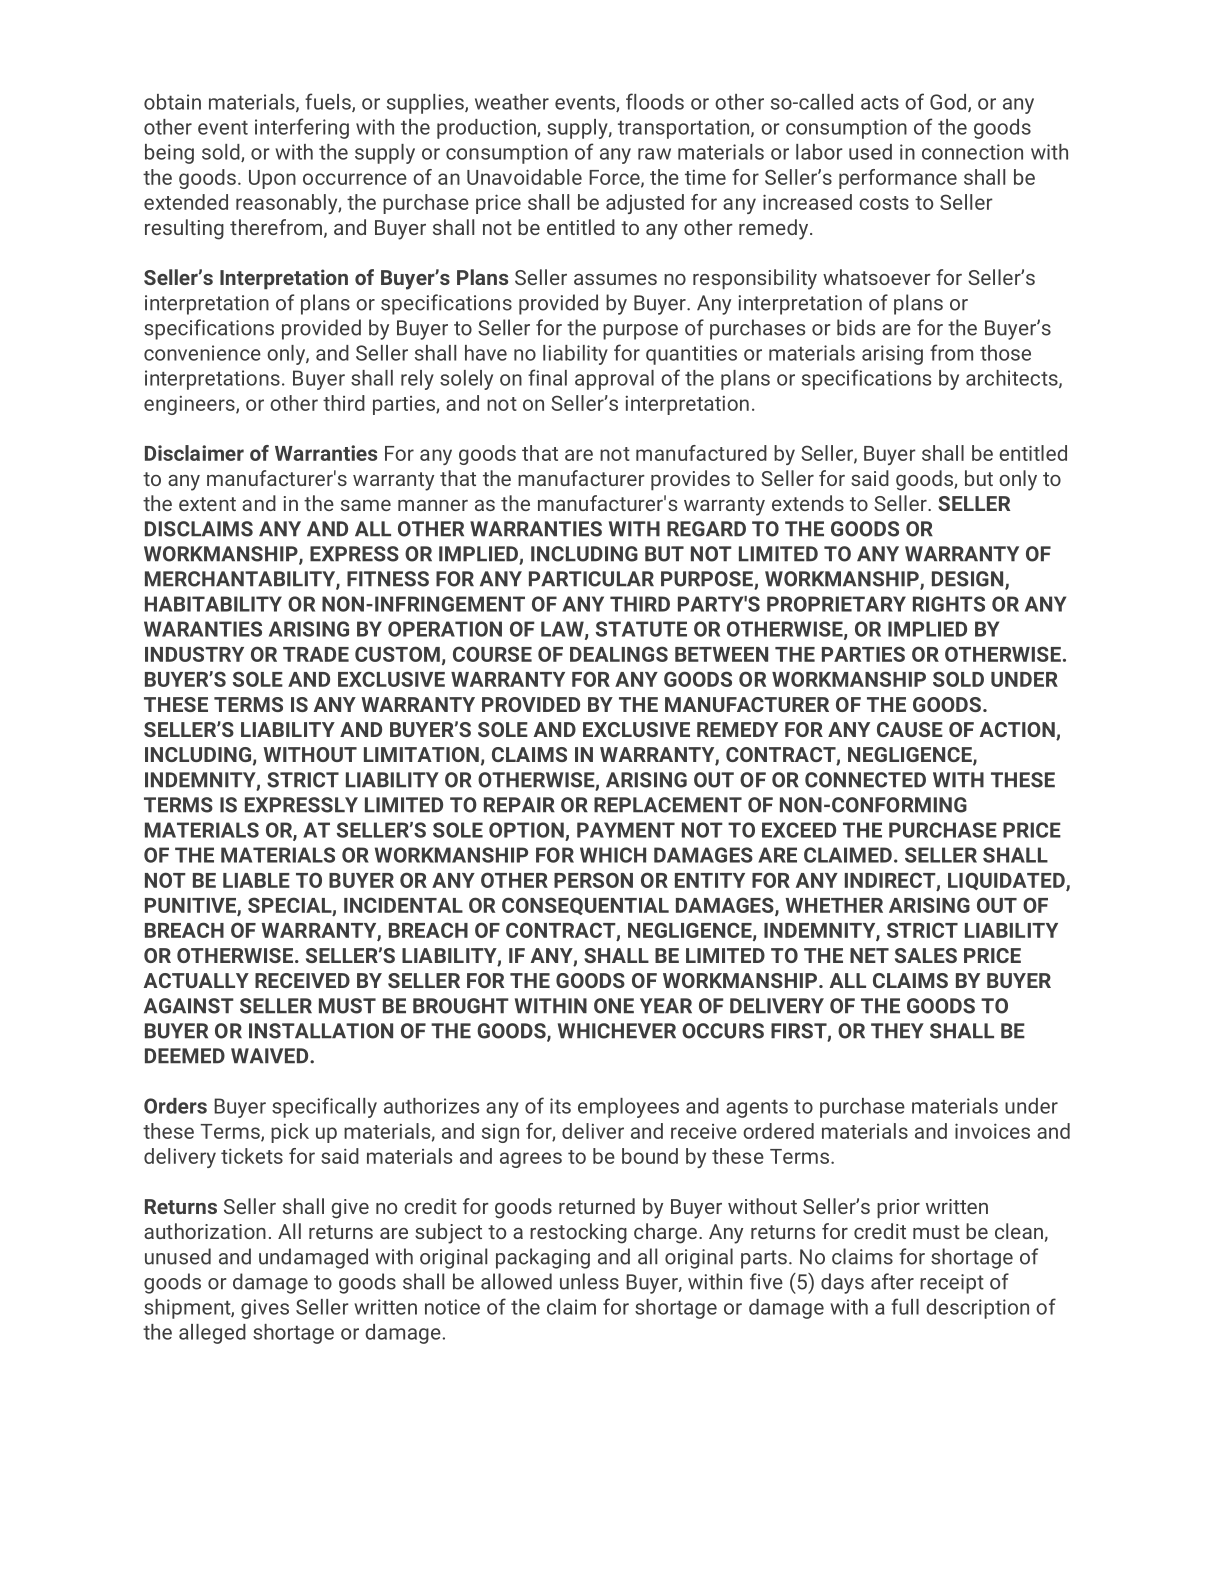  Describe the element at coordinates (212, 1334) in the screenshot. I see `alleged` at that location.
